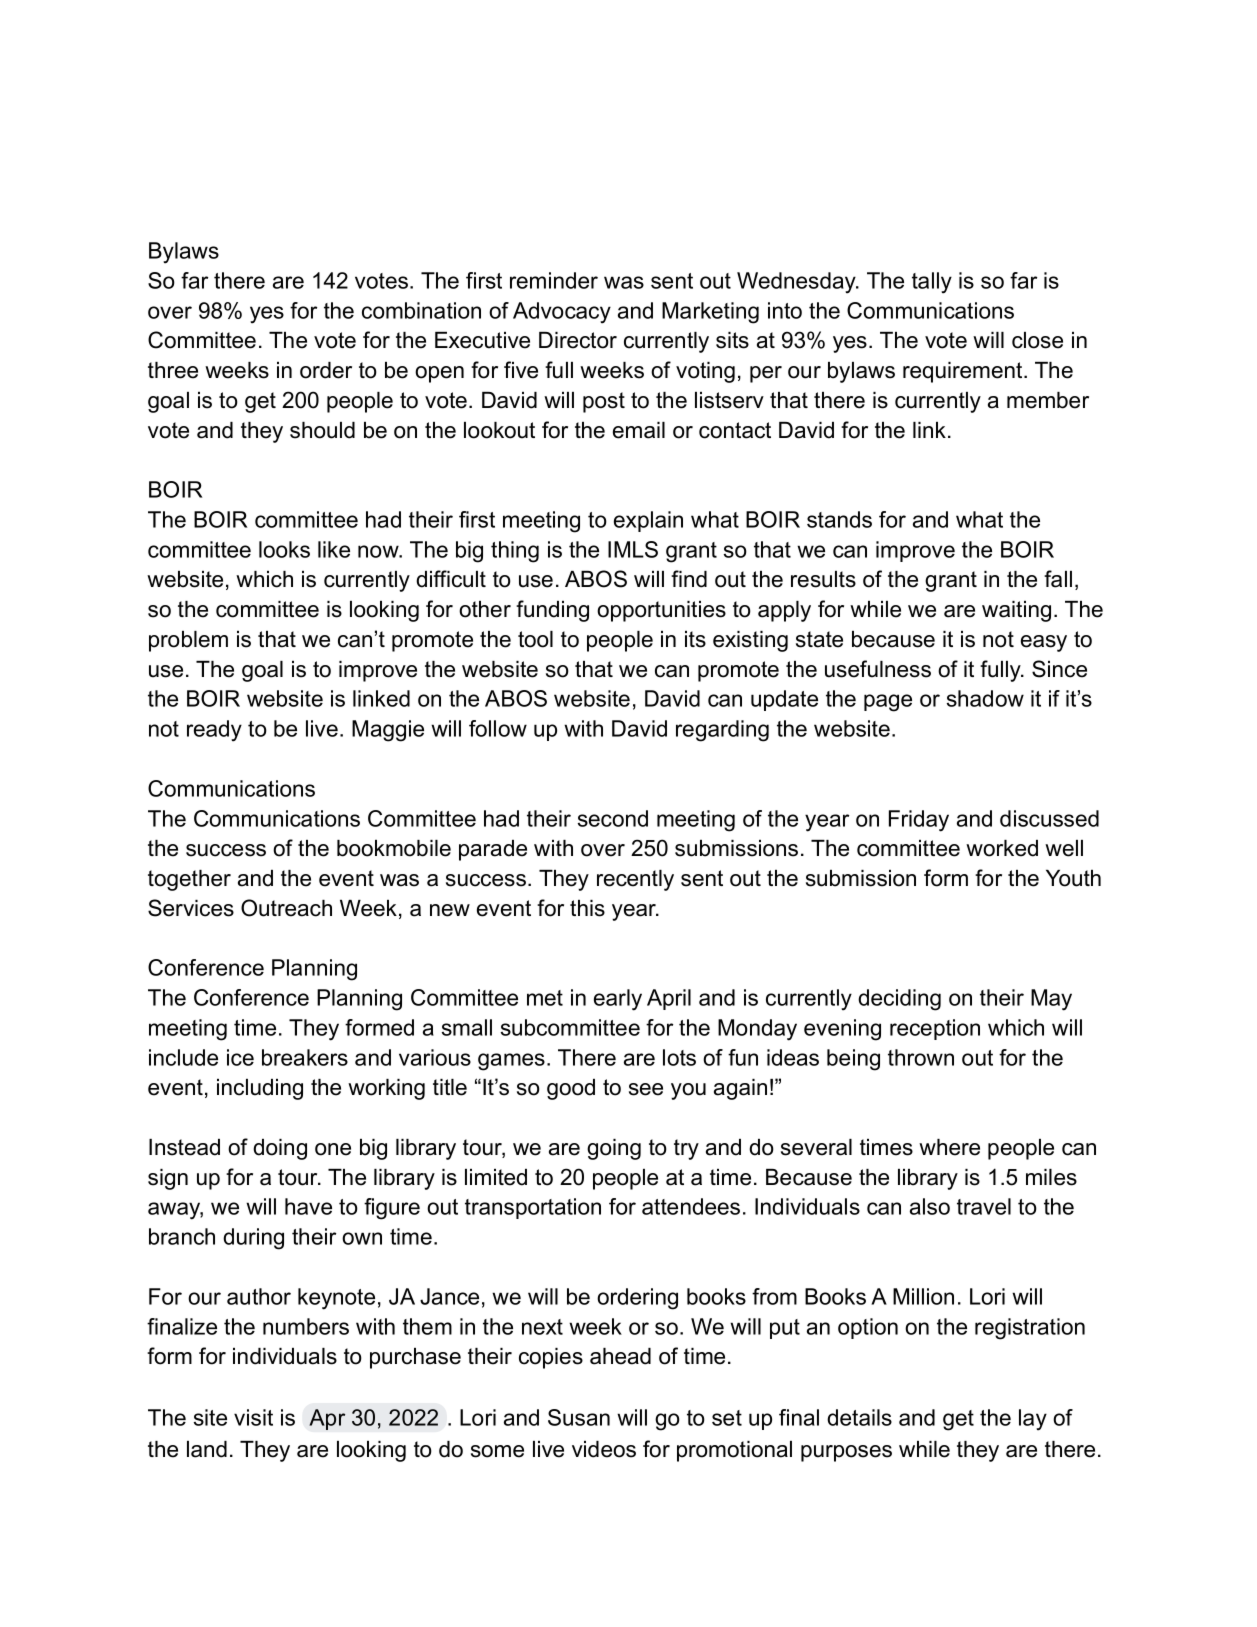 The height and width of the screenshot is (1627, 1257). I want to click on opportunities, so click(661, 611).
